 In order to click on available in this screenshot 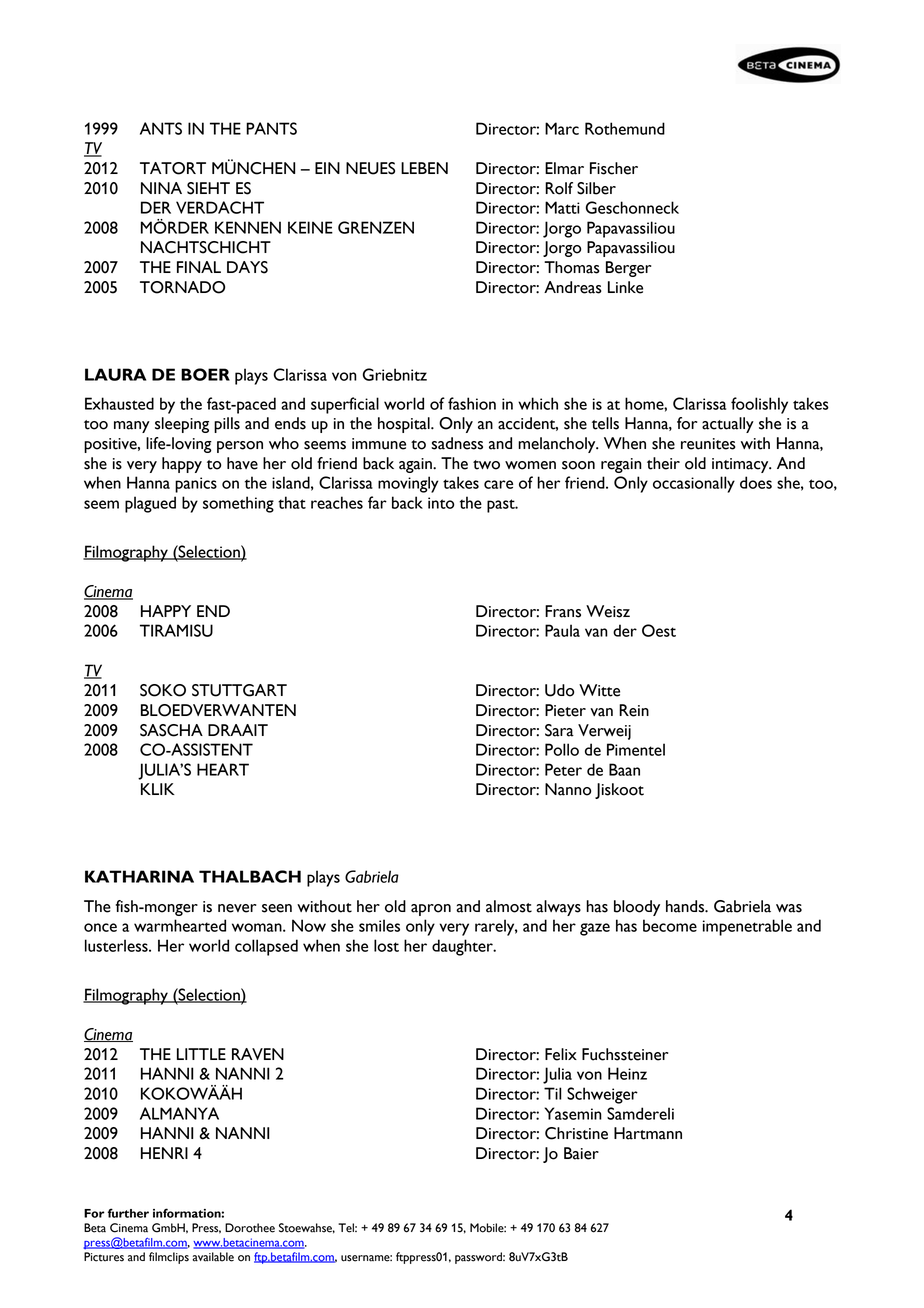, I will do `click(213, 1257)`.
